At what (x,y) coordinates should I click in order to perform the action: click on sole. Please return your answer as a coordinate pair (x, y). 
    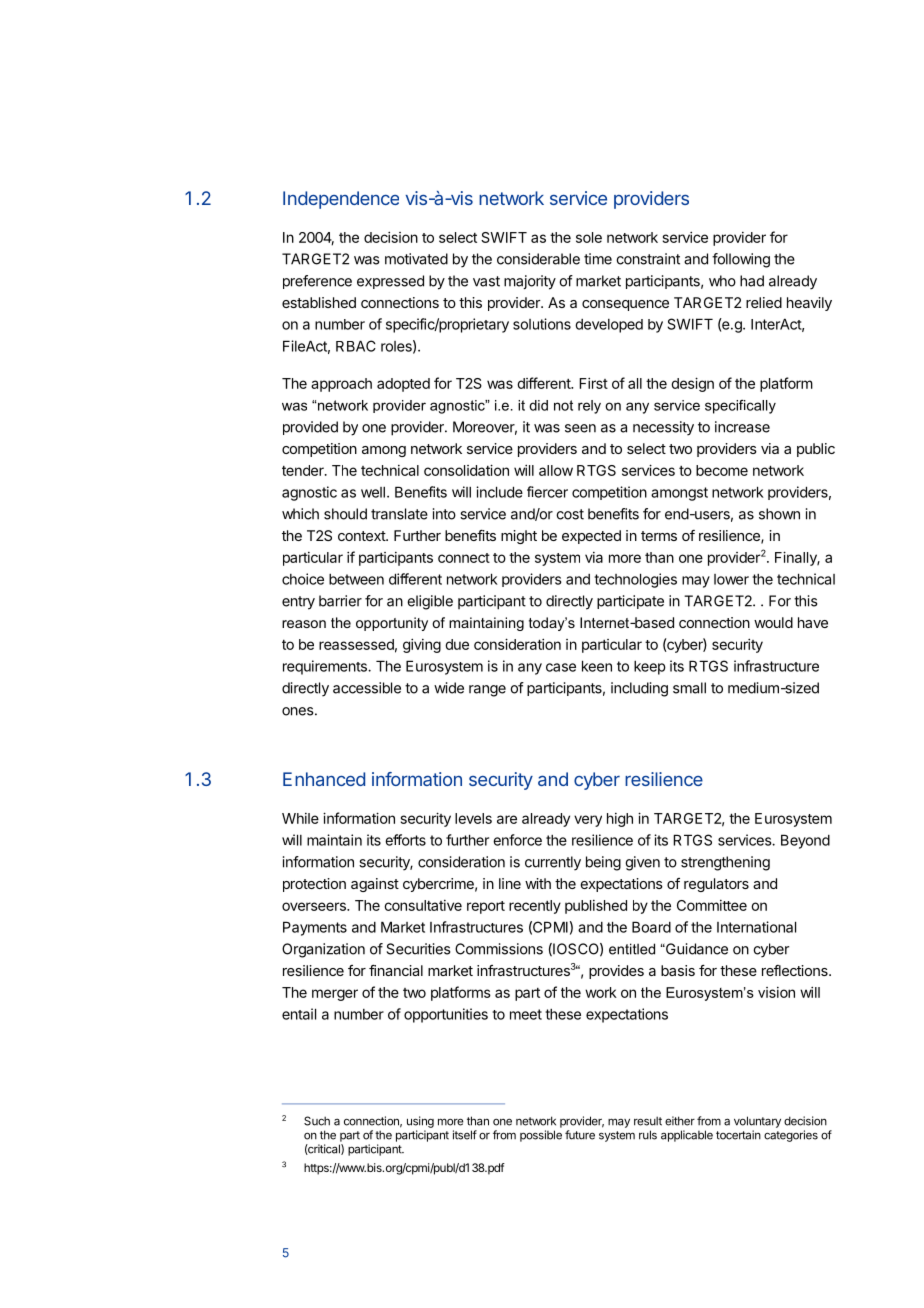
    Looking at the image, I should click on (589, 237).
